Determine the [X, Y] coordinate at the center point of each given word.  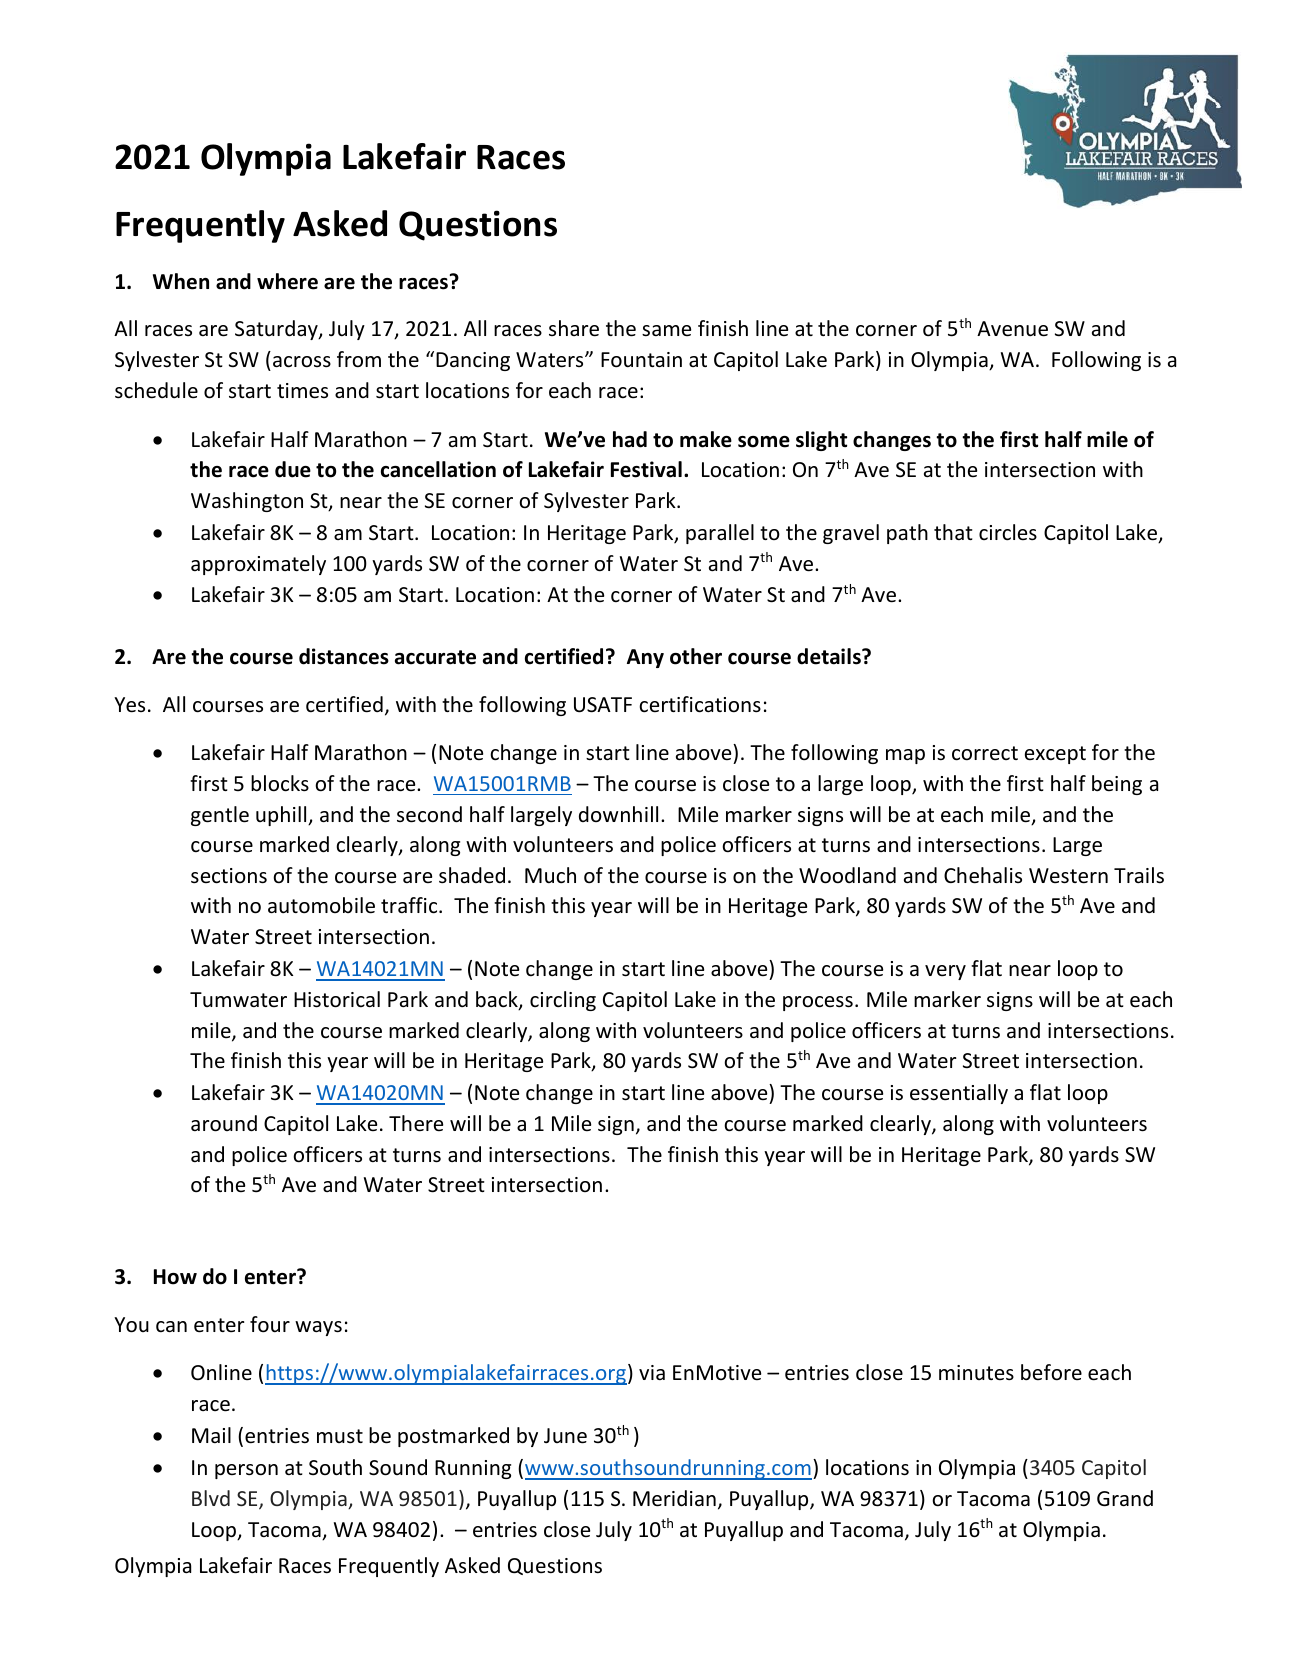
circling [563, 1001]
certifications [700, 704]
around [224, 1123]
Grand [1125, 1498]
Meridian [674, 1498]
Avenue [1012, 329]
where [287, 281]
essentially [959, 1094]
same [666, 330]
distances [344, 656]
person [246, 1471]
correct [985, 753]
